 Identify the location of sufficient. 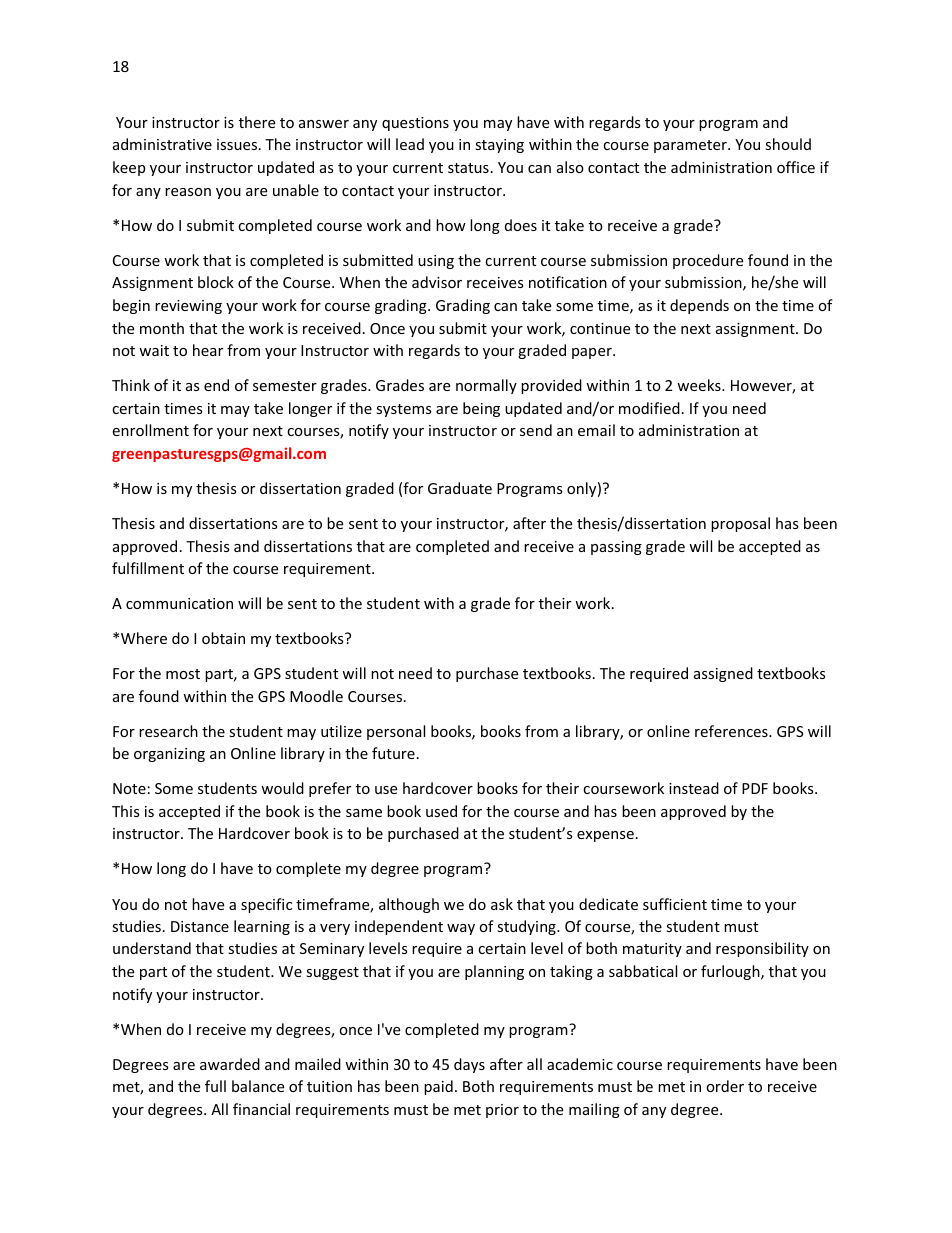
(675, 904).
